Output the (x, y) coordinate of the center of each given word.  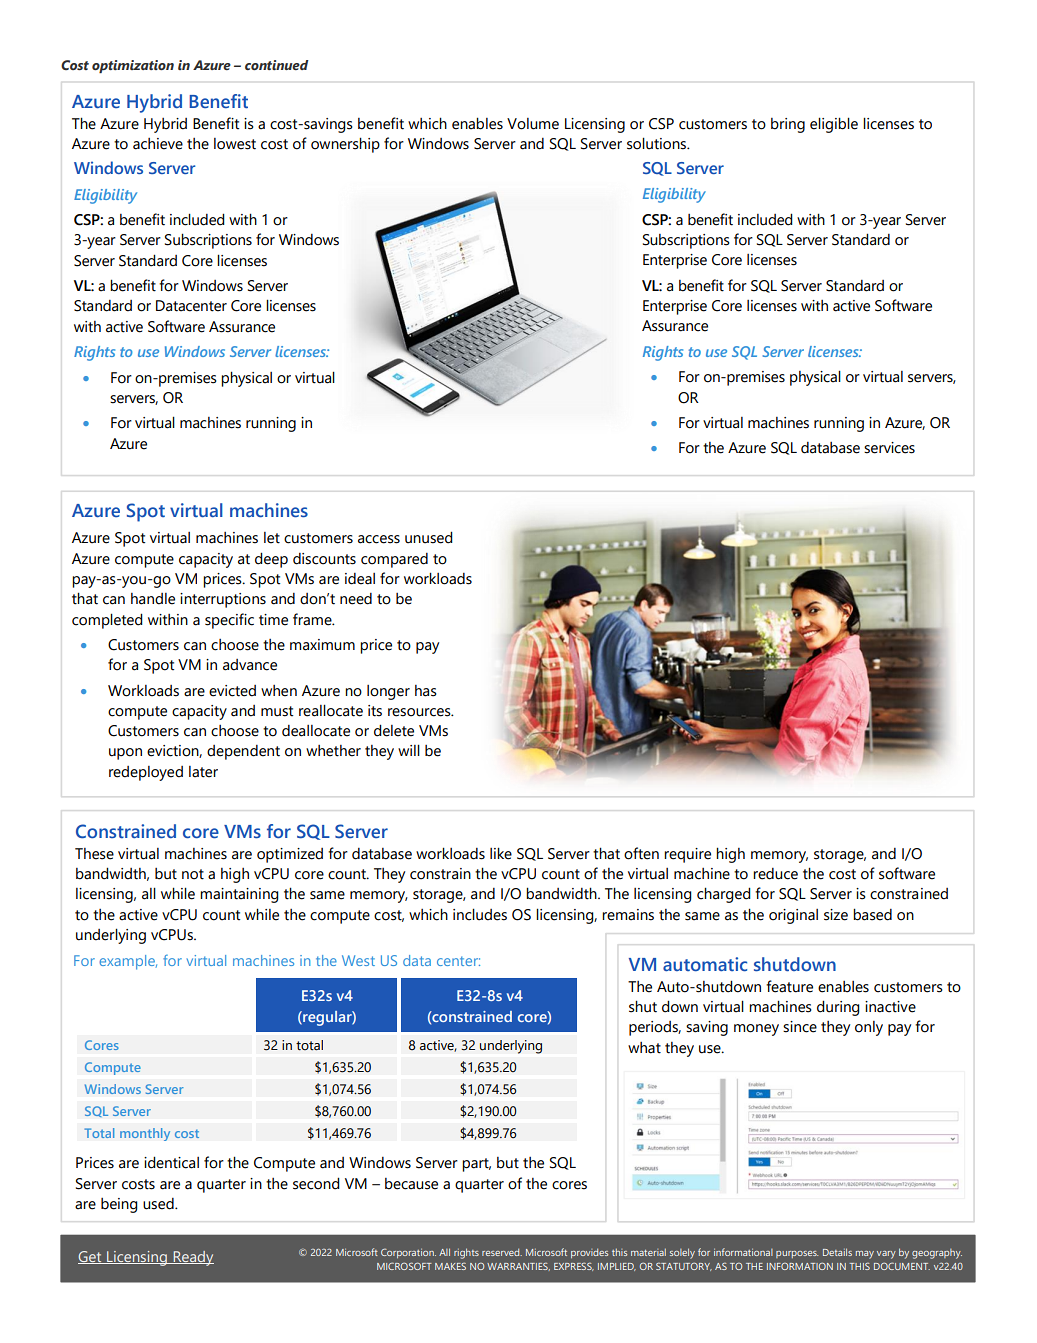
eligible (834, 125)
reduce (775, 874)
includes (480, 914)
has (426, 691)
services (889, 448)
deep (271, 560)
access (379, 539)
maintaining (239, 895)
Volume (533, 124)
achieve (158, 144)
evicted (232, 691)
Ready (192, 1258)
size (836, 915)
